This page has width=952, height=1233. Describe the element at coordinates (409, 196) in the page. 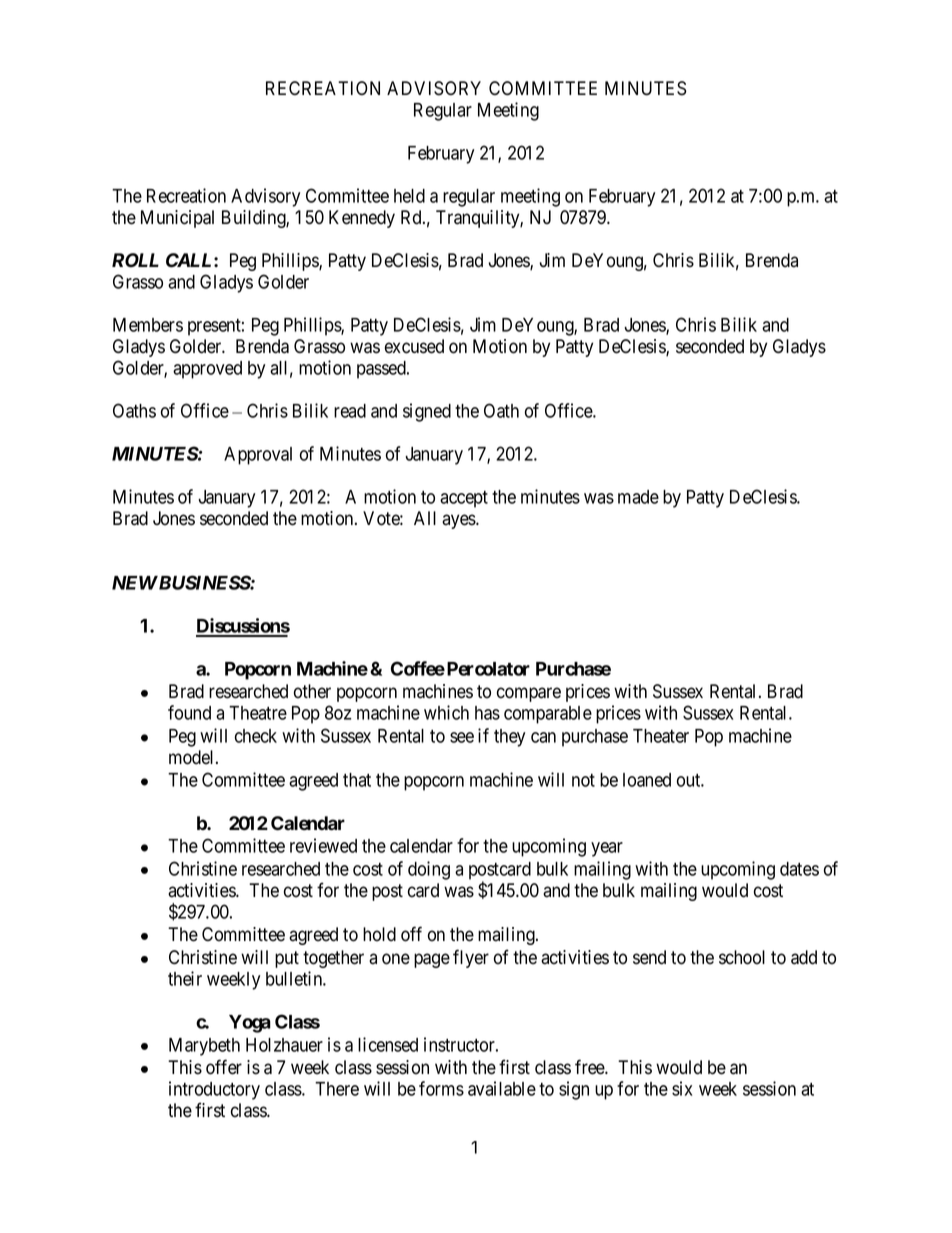

I see `held` at that location.
